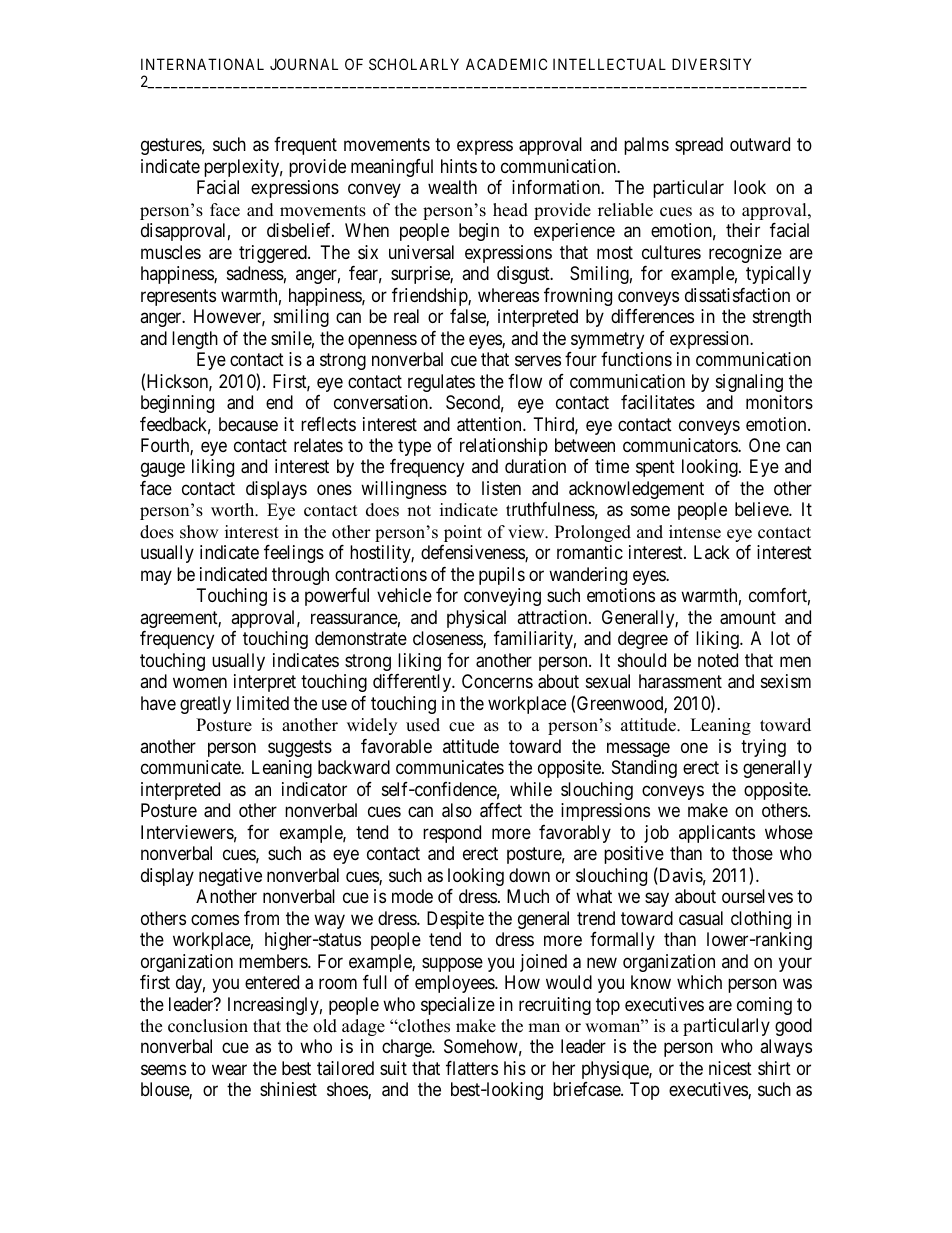  What do you see at coordinates (717, 834) in the screenshot?
I see `applicants` at bounding box center [717, 834].
